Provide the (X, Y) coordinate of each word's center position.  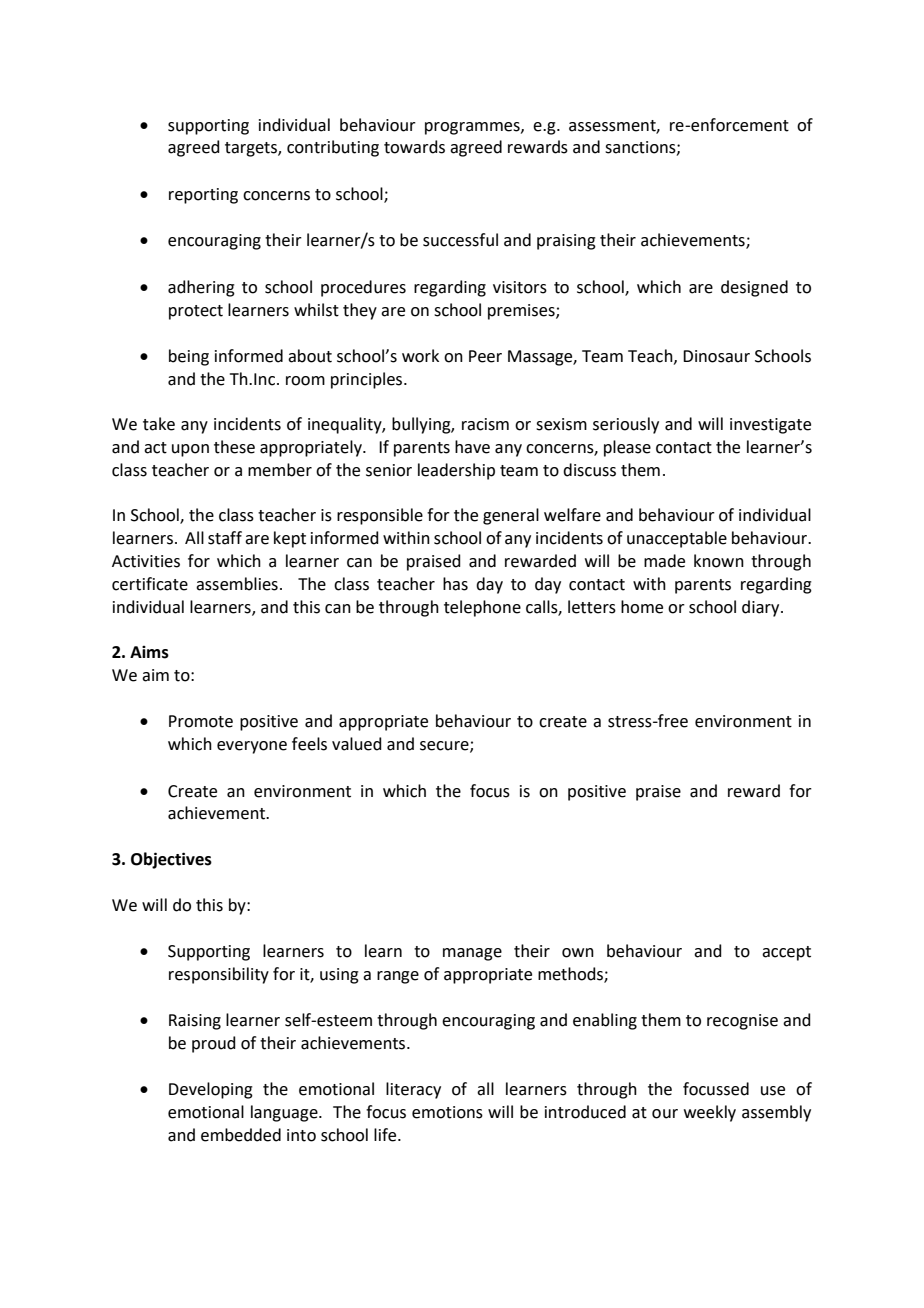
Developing (211, 1090)
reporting (203, 196)
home (642, 607)
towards (414, 147)
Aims (149, 652)
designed (754, 288)
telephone (482, 608)
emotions (447, 1112)
